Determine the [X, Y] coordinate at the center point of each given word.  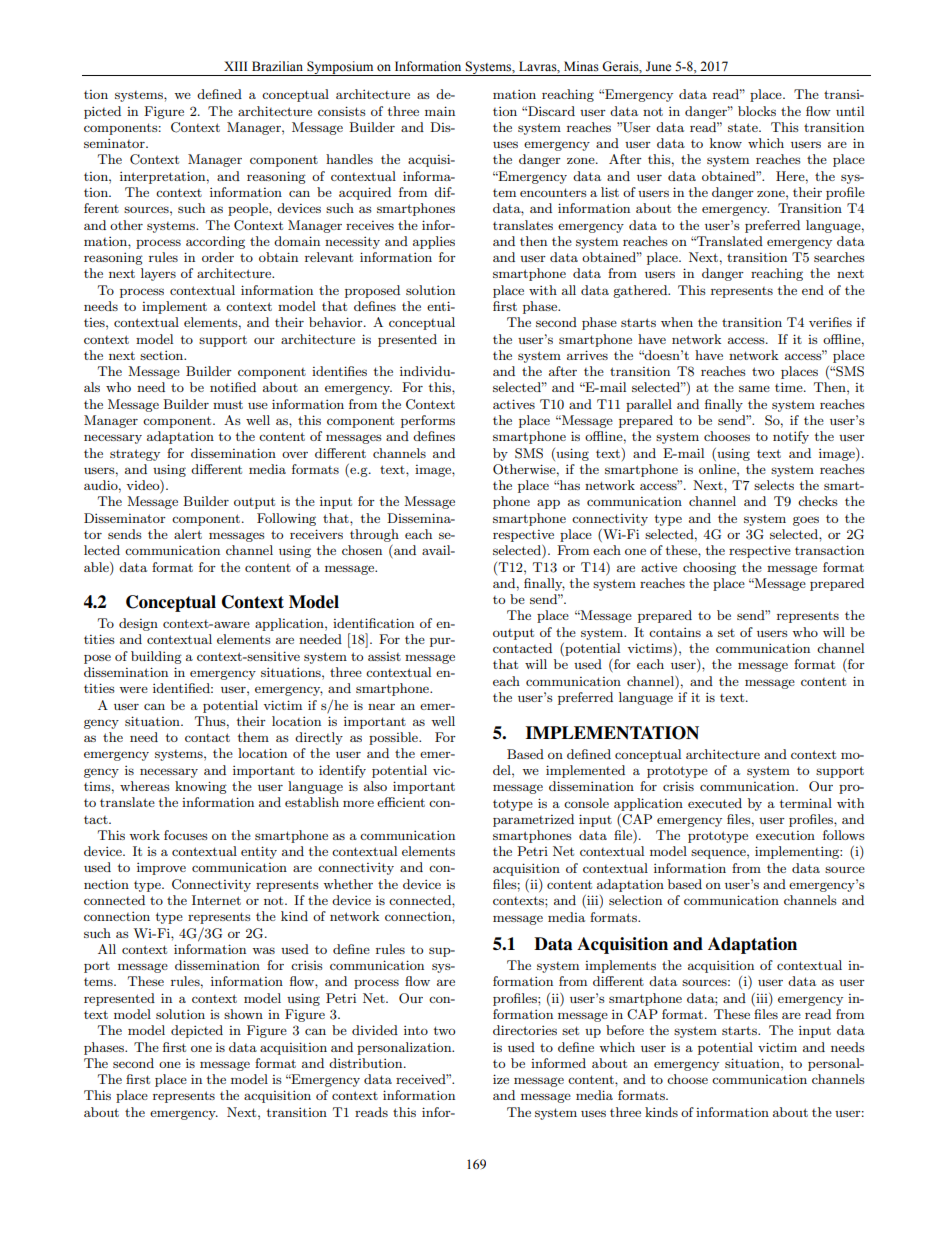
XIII [235, 66]
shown [243, 1014]
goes [806, 521]
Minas [581, 66]
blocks [757, 111]
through [374, 535]
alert [188, 534]
